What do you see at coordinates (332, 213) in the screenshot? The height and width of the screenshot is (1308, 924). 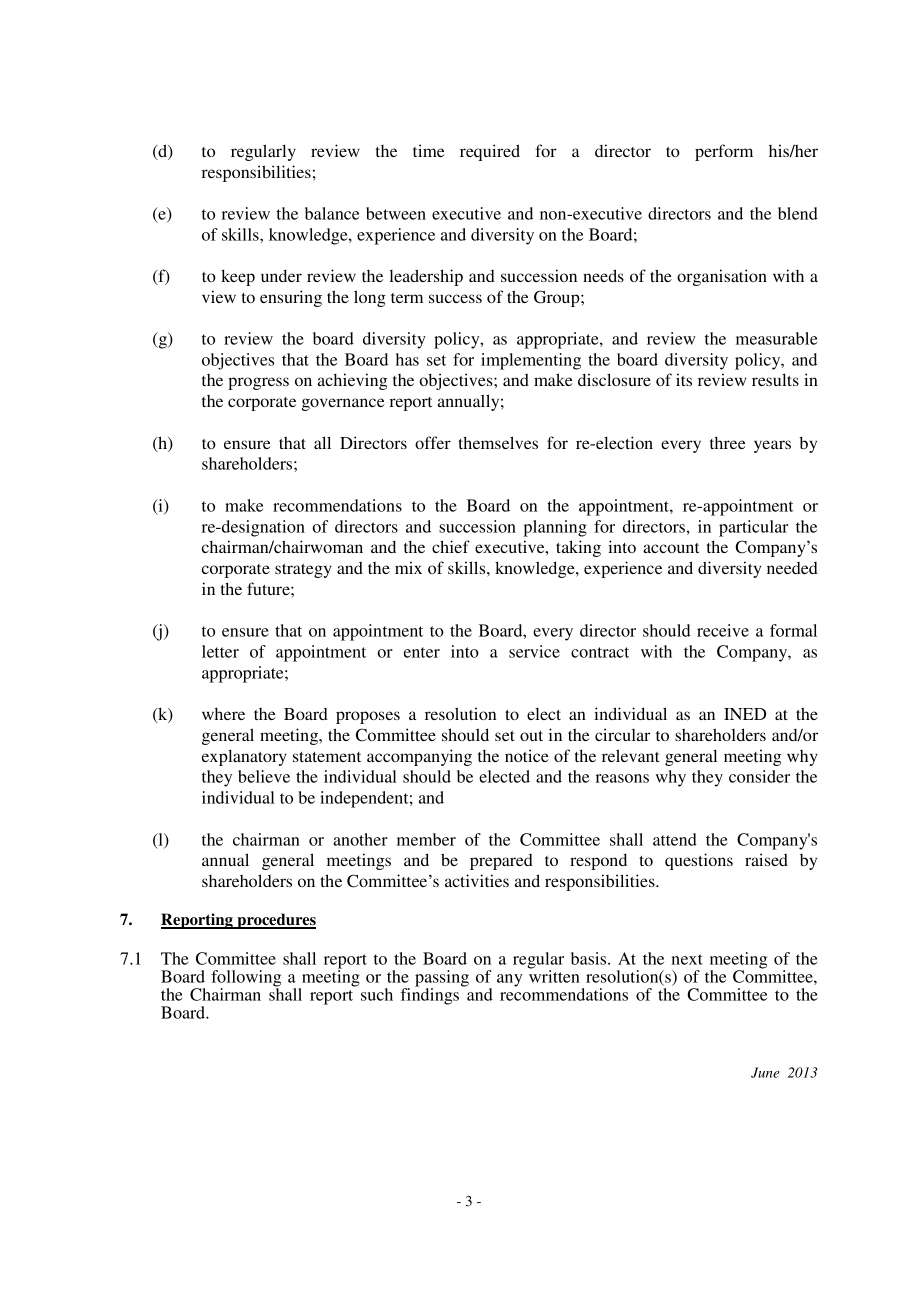 I see `balance` at bounding box center [332, 213].
